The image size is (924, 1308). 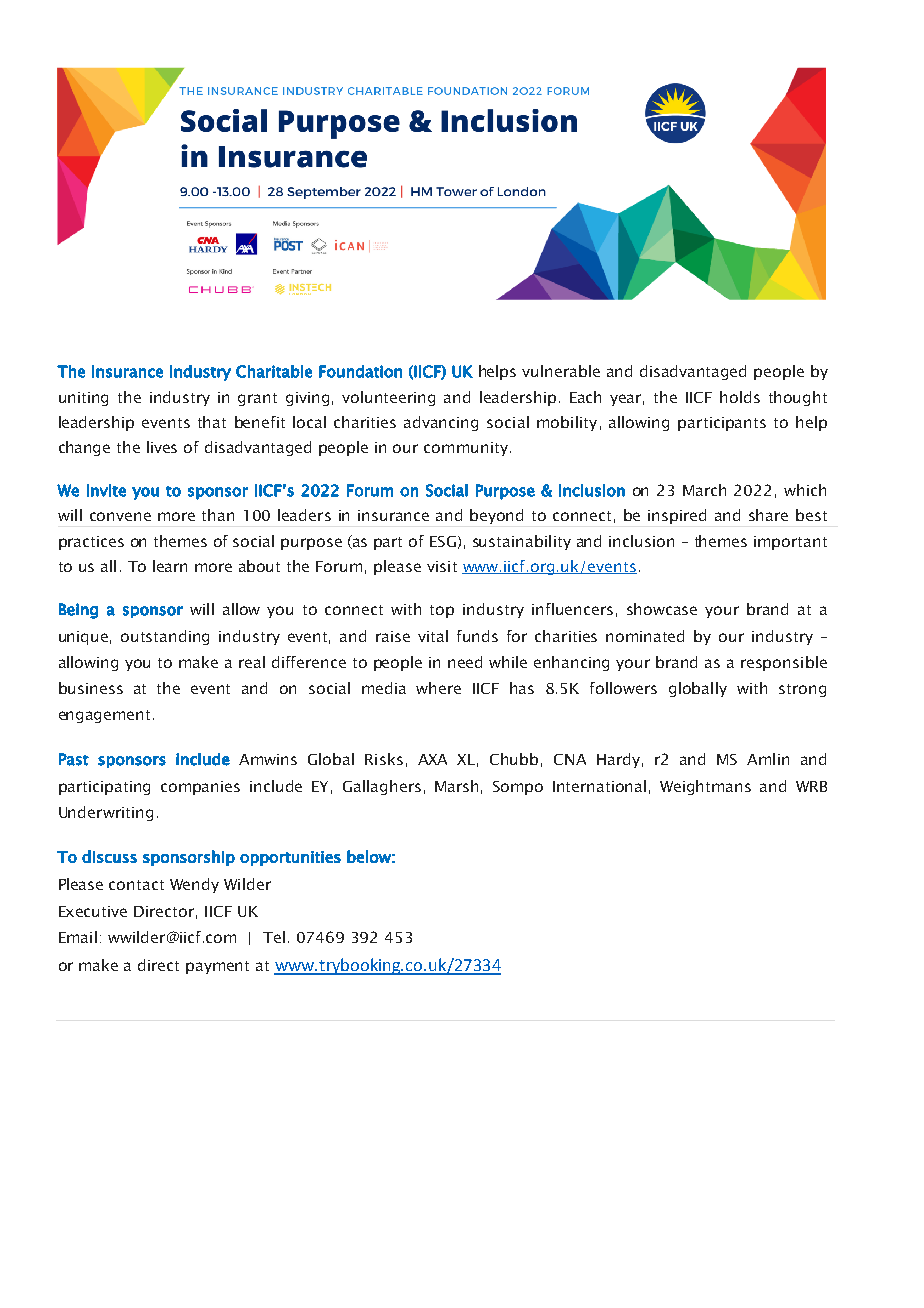 What do you see at coordinates (165, 637) in the page?
I see `outstanding` at bounding box center [165, 637].
